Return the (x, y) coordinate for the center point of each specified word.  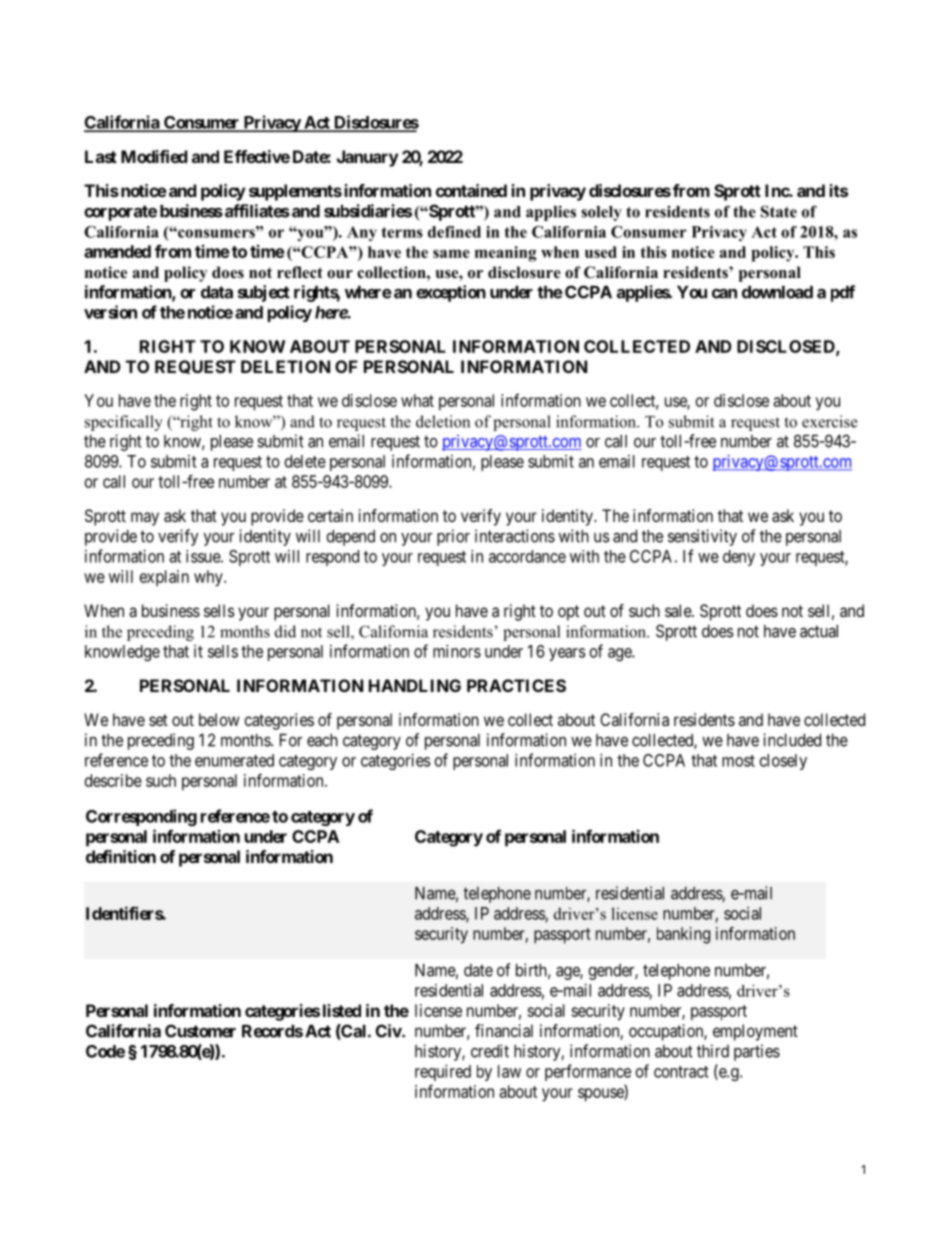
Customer (200, 1031)
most (738, 761)
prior (453, 537)
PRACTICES (516, 685)
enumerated (234, 760)
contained (471, 190)
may (145, 519)
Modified (154, 156)
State (779, 211)
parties (757, 1052)
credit (490, 1051)
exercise (829, 421)
